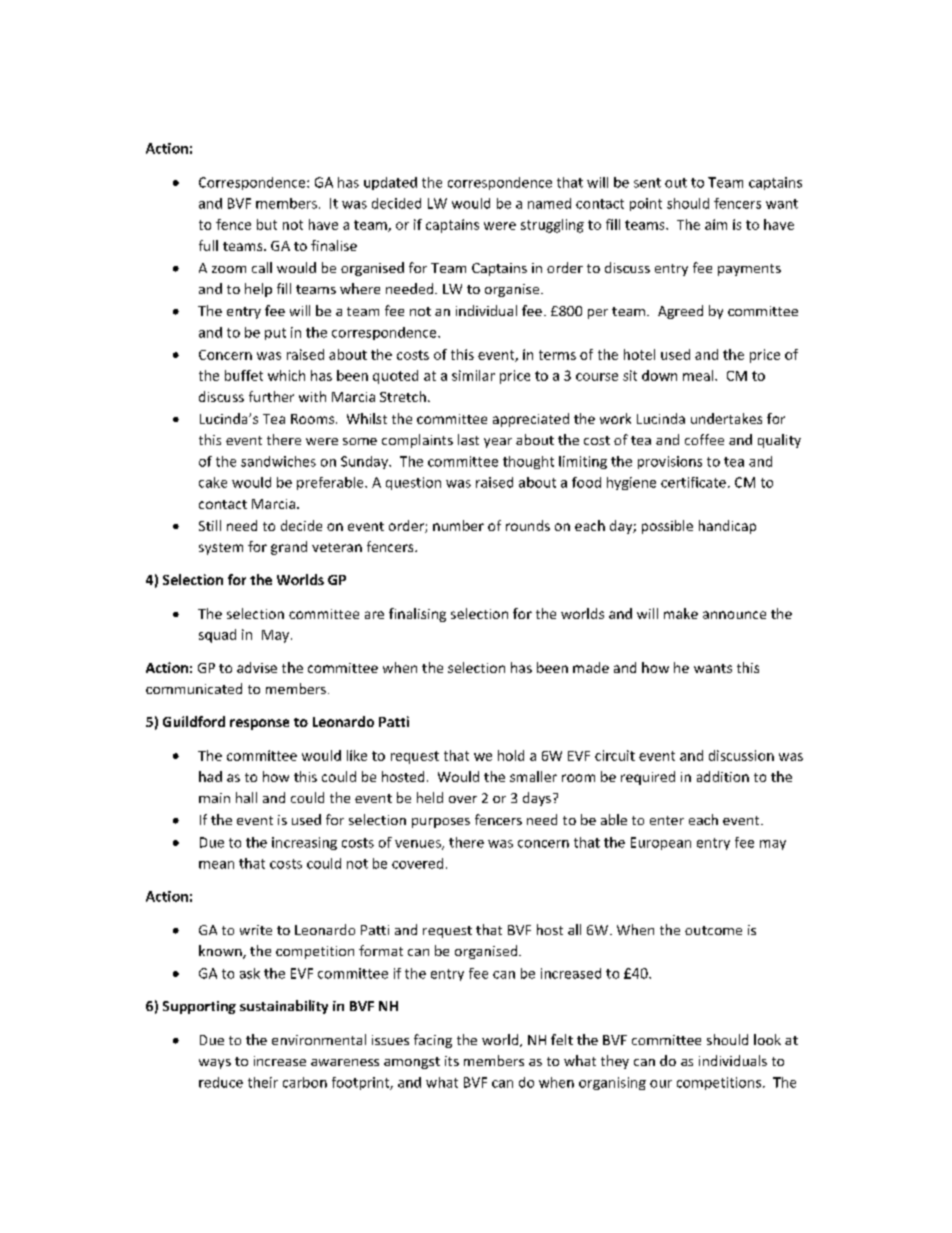  Describe the element at coordinates (693, 482) in the page. I see `certificate` at that location.
